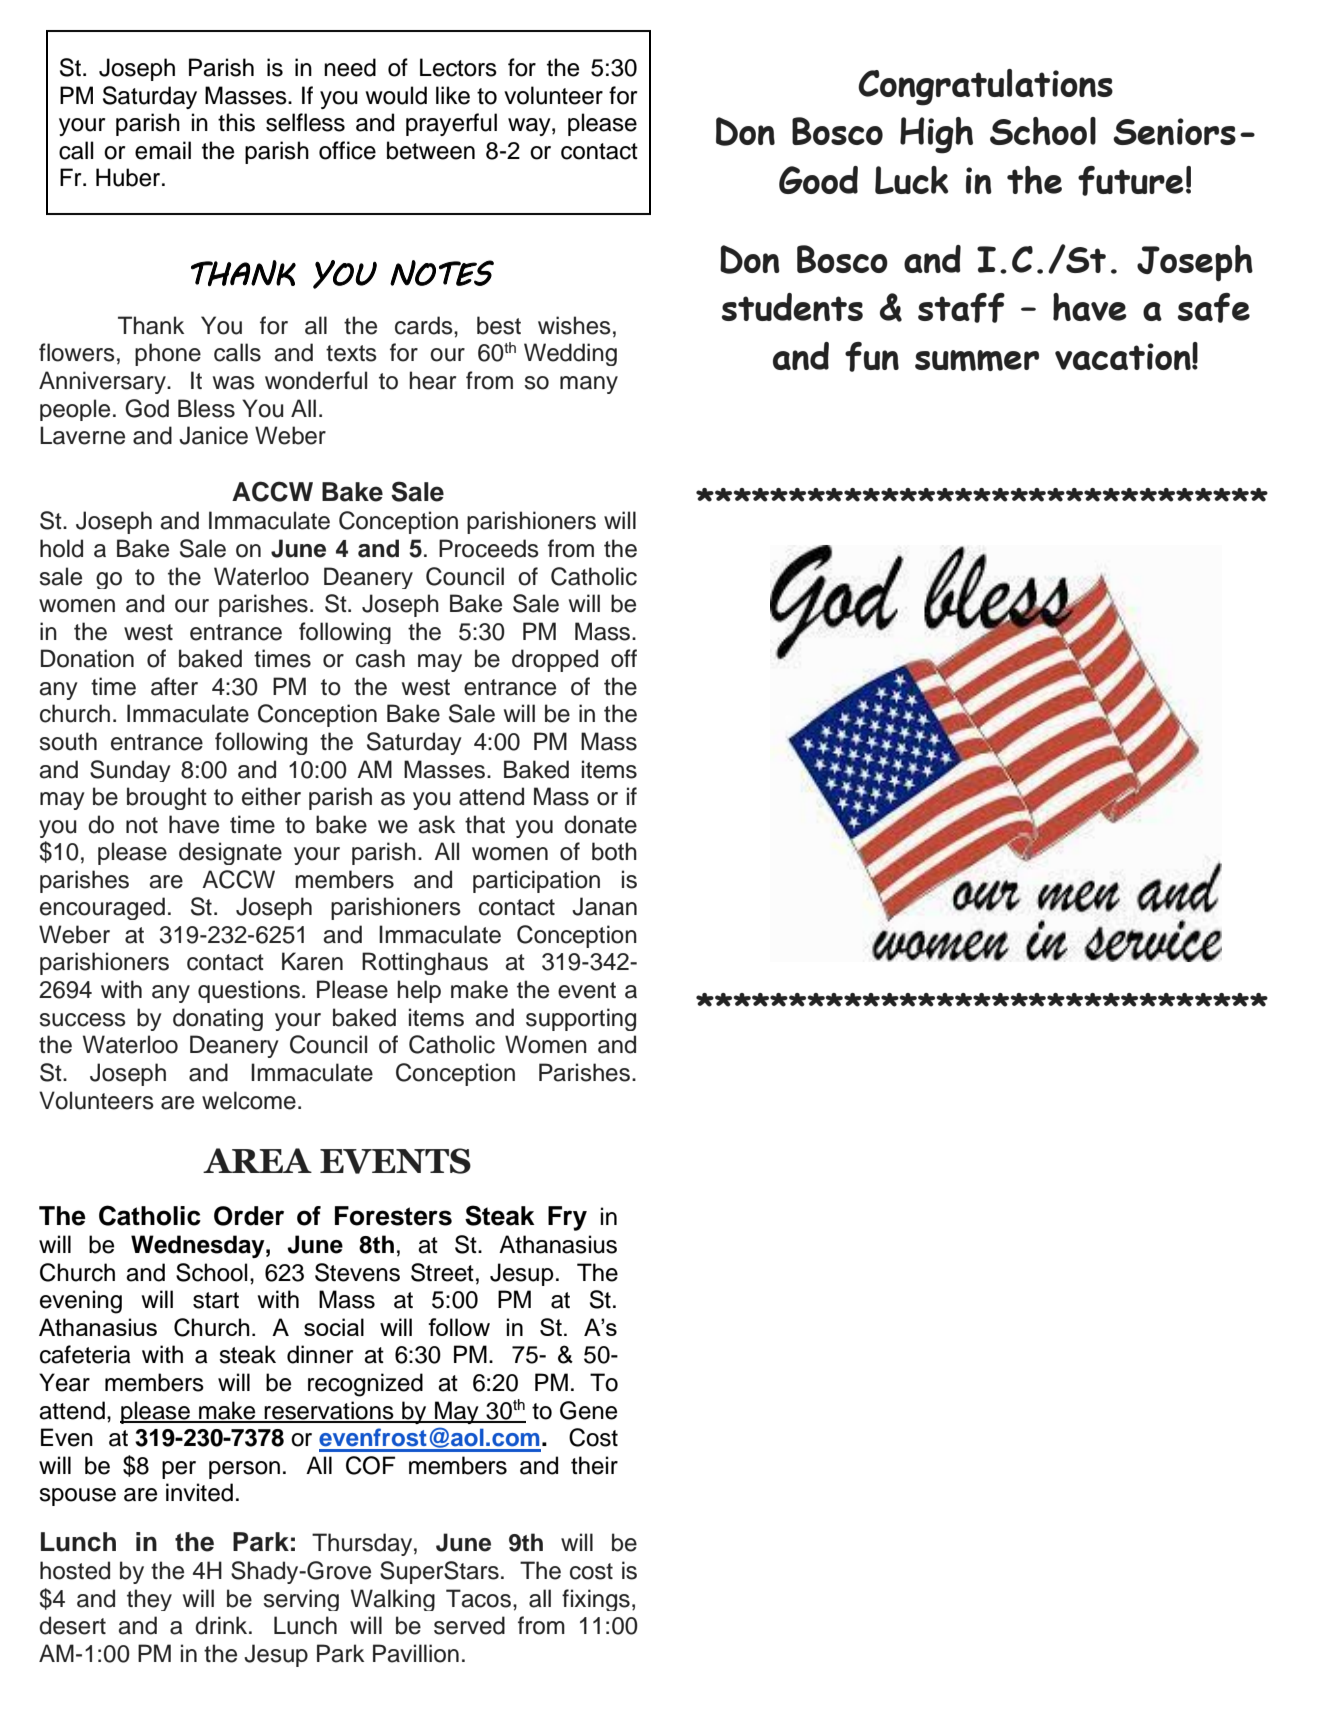 This image has height=1726, width=1334. What do you see at coordinates (149, 1600) in the image?
I see `they` at bounding box center [149, 1600].
